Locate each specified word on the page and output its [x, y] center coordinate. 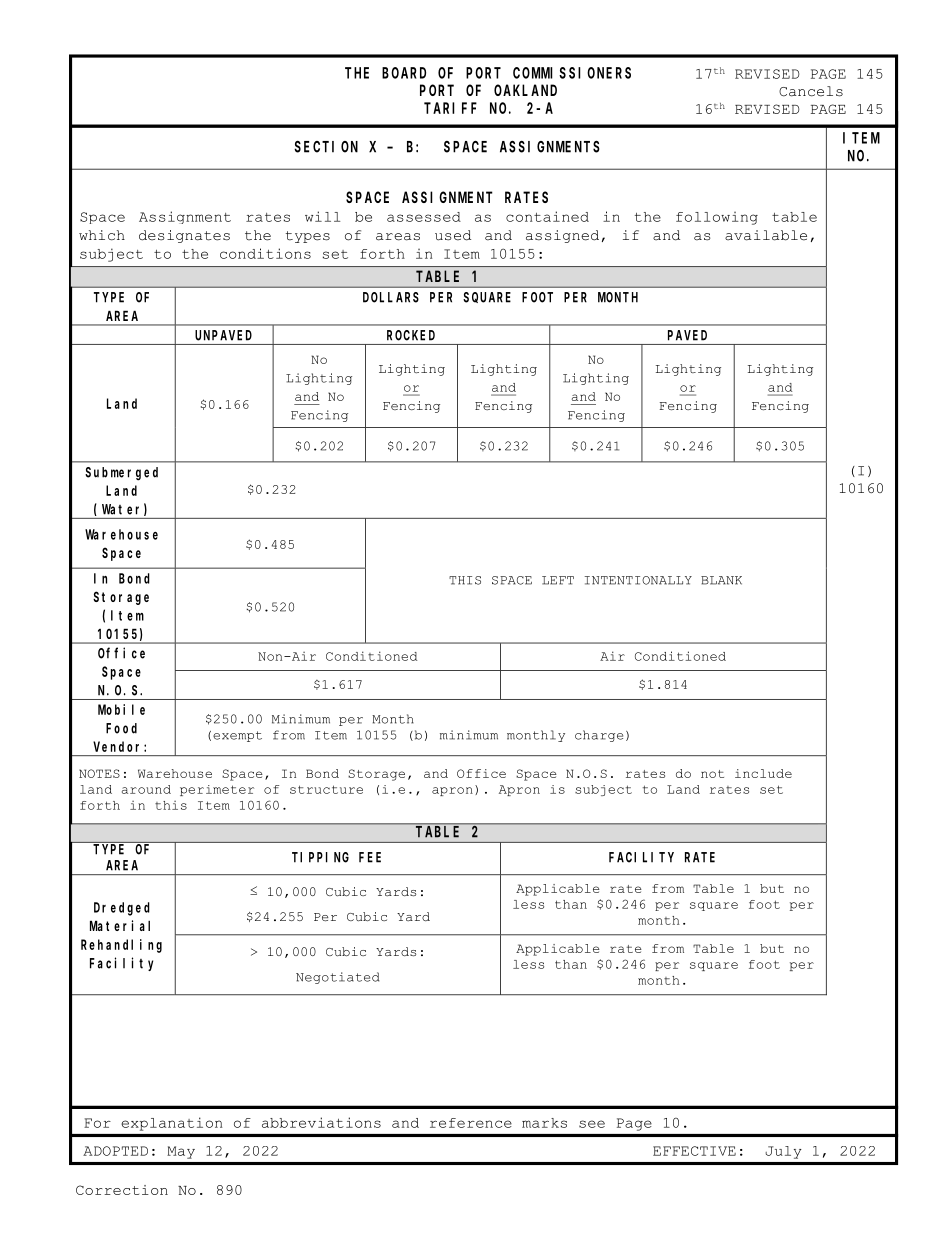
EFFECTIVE [694, 1151]
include [763, 773]
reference [471, 1123]
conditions [265, 253]
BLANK [721, 580]
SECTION [326, 147]
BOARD [404, 73]
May [181, 1152]
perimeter [217, 790]
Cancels [811, 91]
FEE [370, 857]
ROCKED [411, 335]
